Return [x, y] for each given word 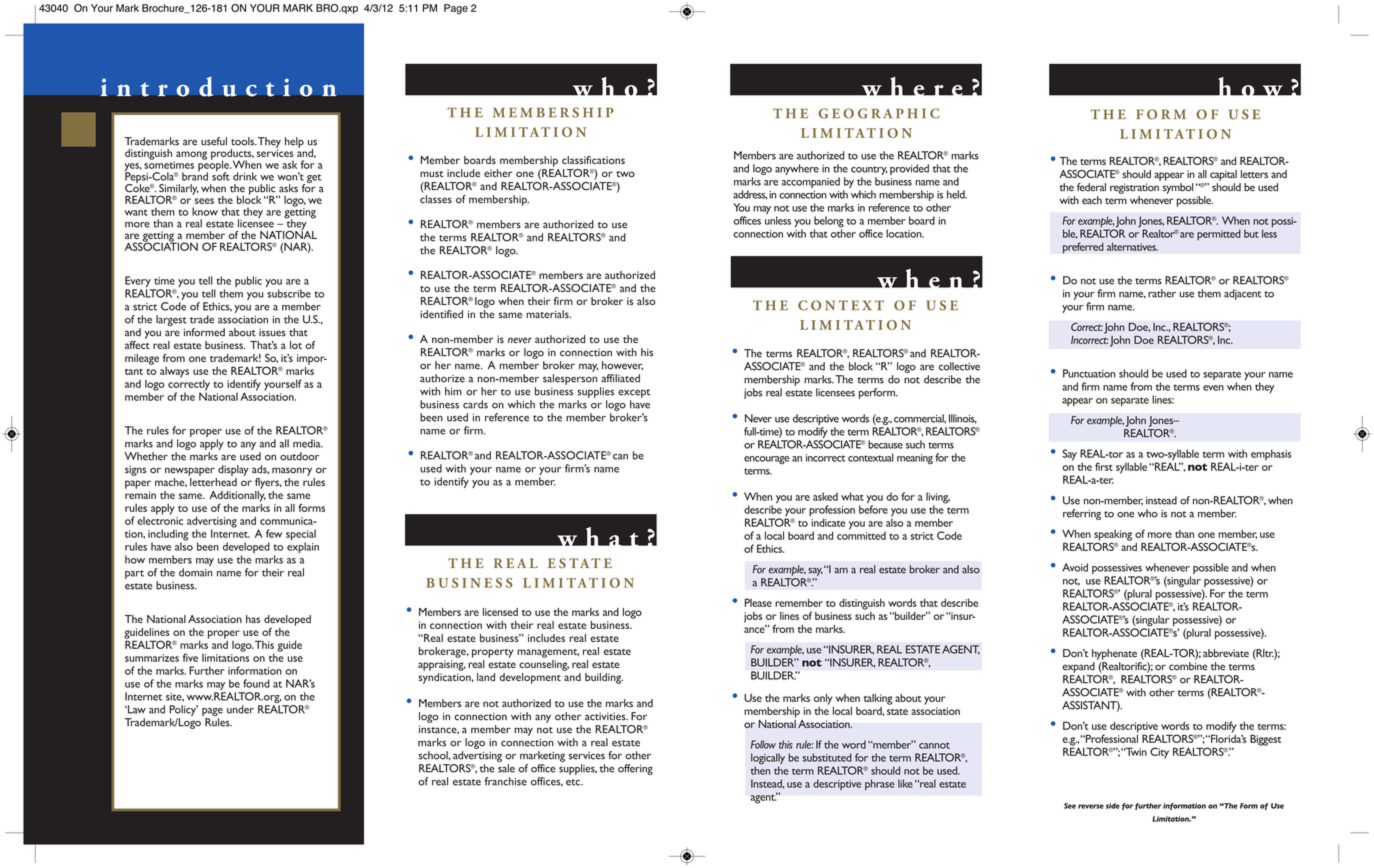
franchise [506, 781]
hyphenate [1114, 654]
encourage [766, 460]
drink [245, 176]
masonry [292, 471]
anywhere [797, 169]
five [190, 657]
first [1104, 466]
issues [272, 332]
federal [1091, 187]
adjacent [1242, 294]
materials [548, 314]
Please [758, 602]
